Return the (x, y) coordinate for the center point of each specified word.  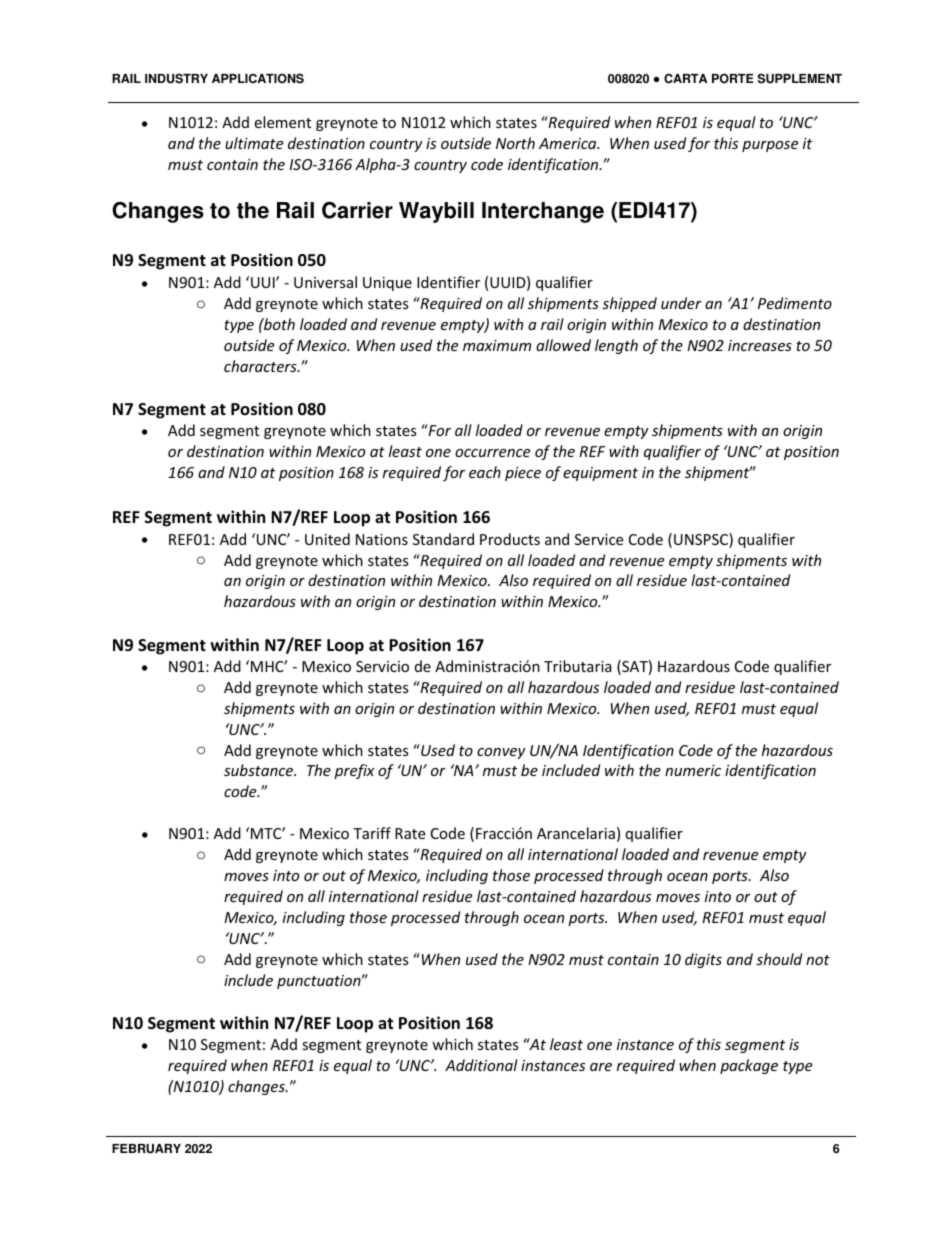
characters (261, 366)
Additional (481, 1065)
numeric (693, 770)
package (749, 1066)
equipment (600, 474)
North (515, 143)
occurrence (492, 453)
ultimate (254, 143)
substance (260, 770)
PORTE (733, 78)
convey (501, 753)
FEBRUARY (146, 1149)
